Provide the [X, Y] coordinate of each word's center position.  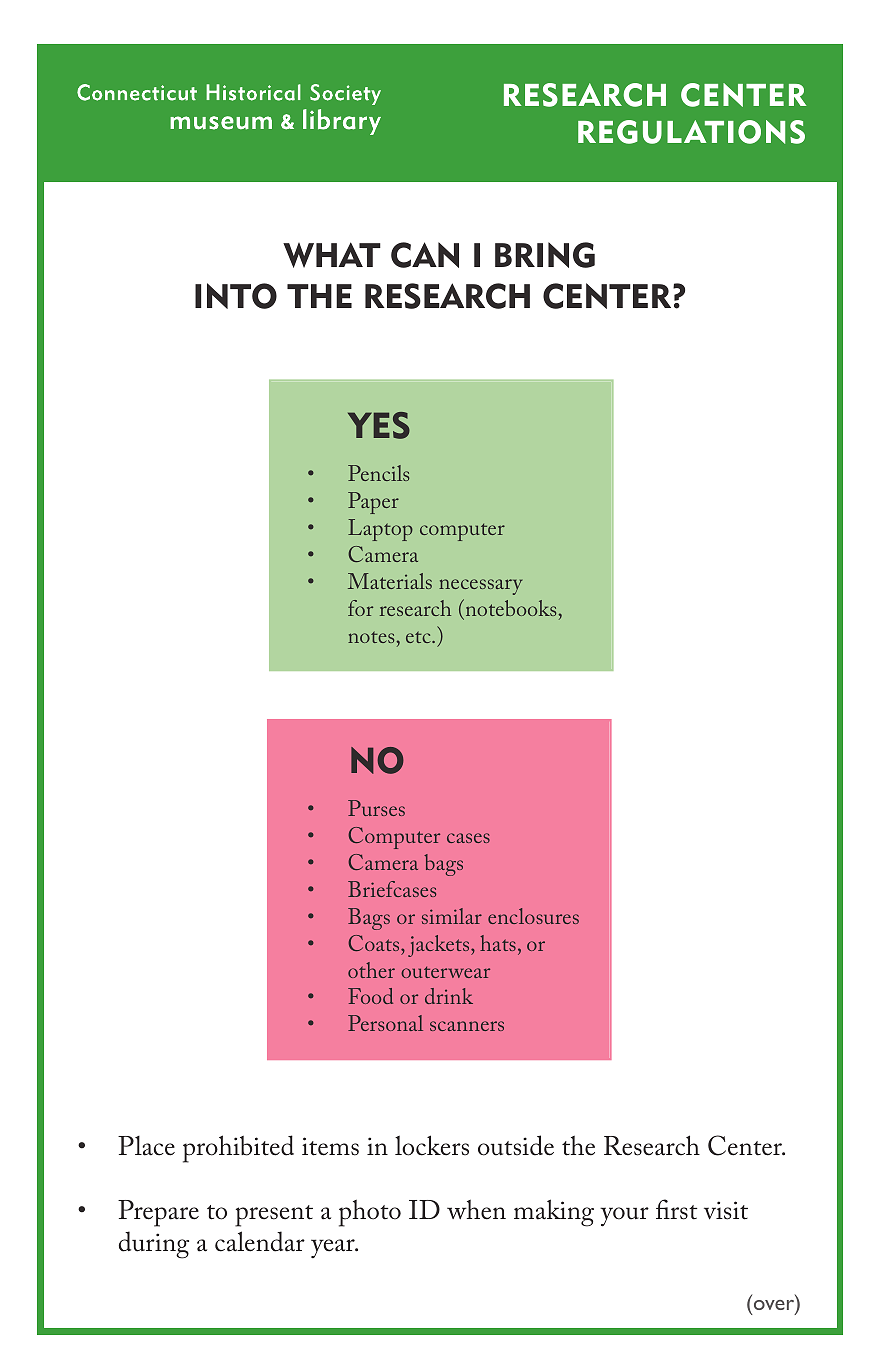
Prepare [158, 1213]
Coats [375, 943]
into [236, 296]
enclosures [533, 916]
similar [452, 916]
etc [419, 637]
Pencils [378, 473]
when [476, 1209]
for [360, 608]
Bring [545, 255]
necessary [480, 587]
